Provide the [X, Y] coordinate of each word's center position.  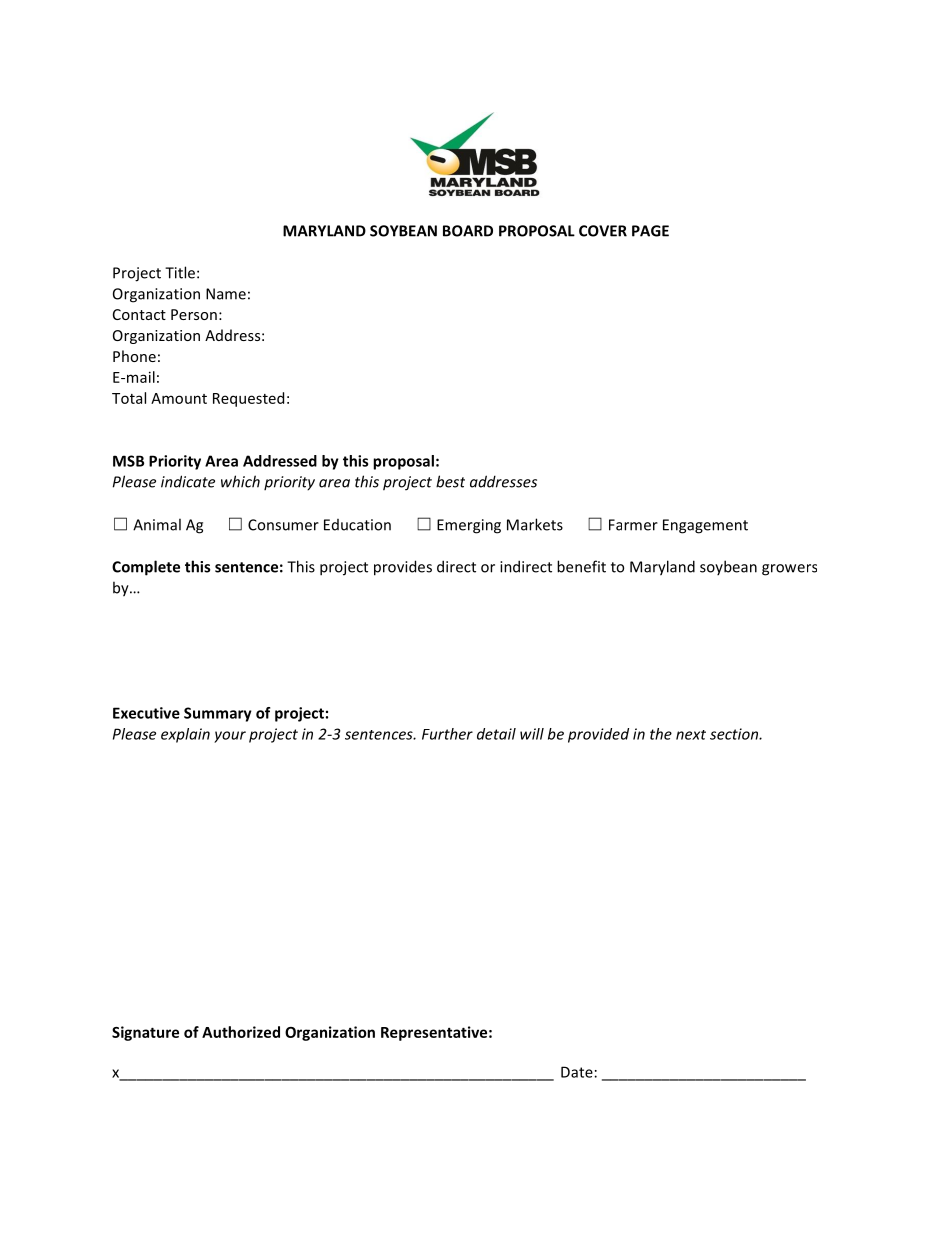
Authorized [241, 1032]
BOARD [468, 231]
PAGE [650, 231]
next [691, 735]
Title [180, 272]
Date [577, 1072]
